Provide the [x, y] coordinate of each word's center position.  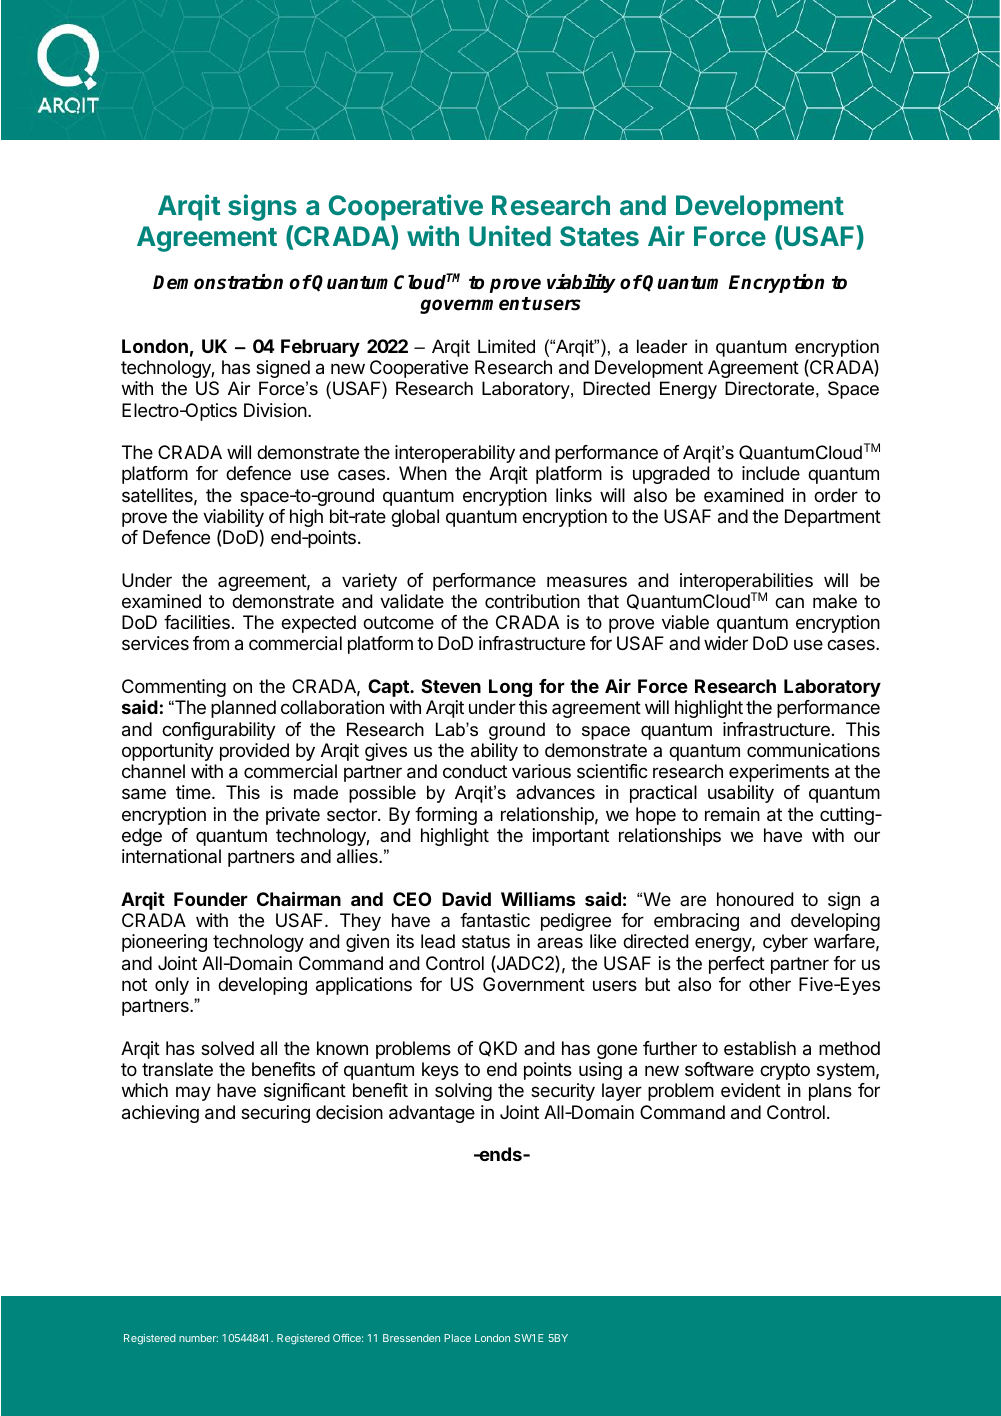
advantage [432, 1114]
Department [833, 518]
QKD [498, 1049]
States [599, 236]
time [194, 792]
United [510, 235]
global [415, 518]
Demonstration [218, 282]
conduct [475, 771]
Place [457, 1338]
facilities [197, 622]
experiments [779, 773]
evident [751, 1090]
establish [760, 1048]
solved [227, 1048]
